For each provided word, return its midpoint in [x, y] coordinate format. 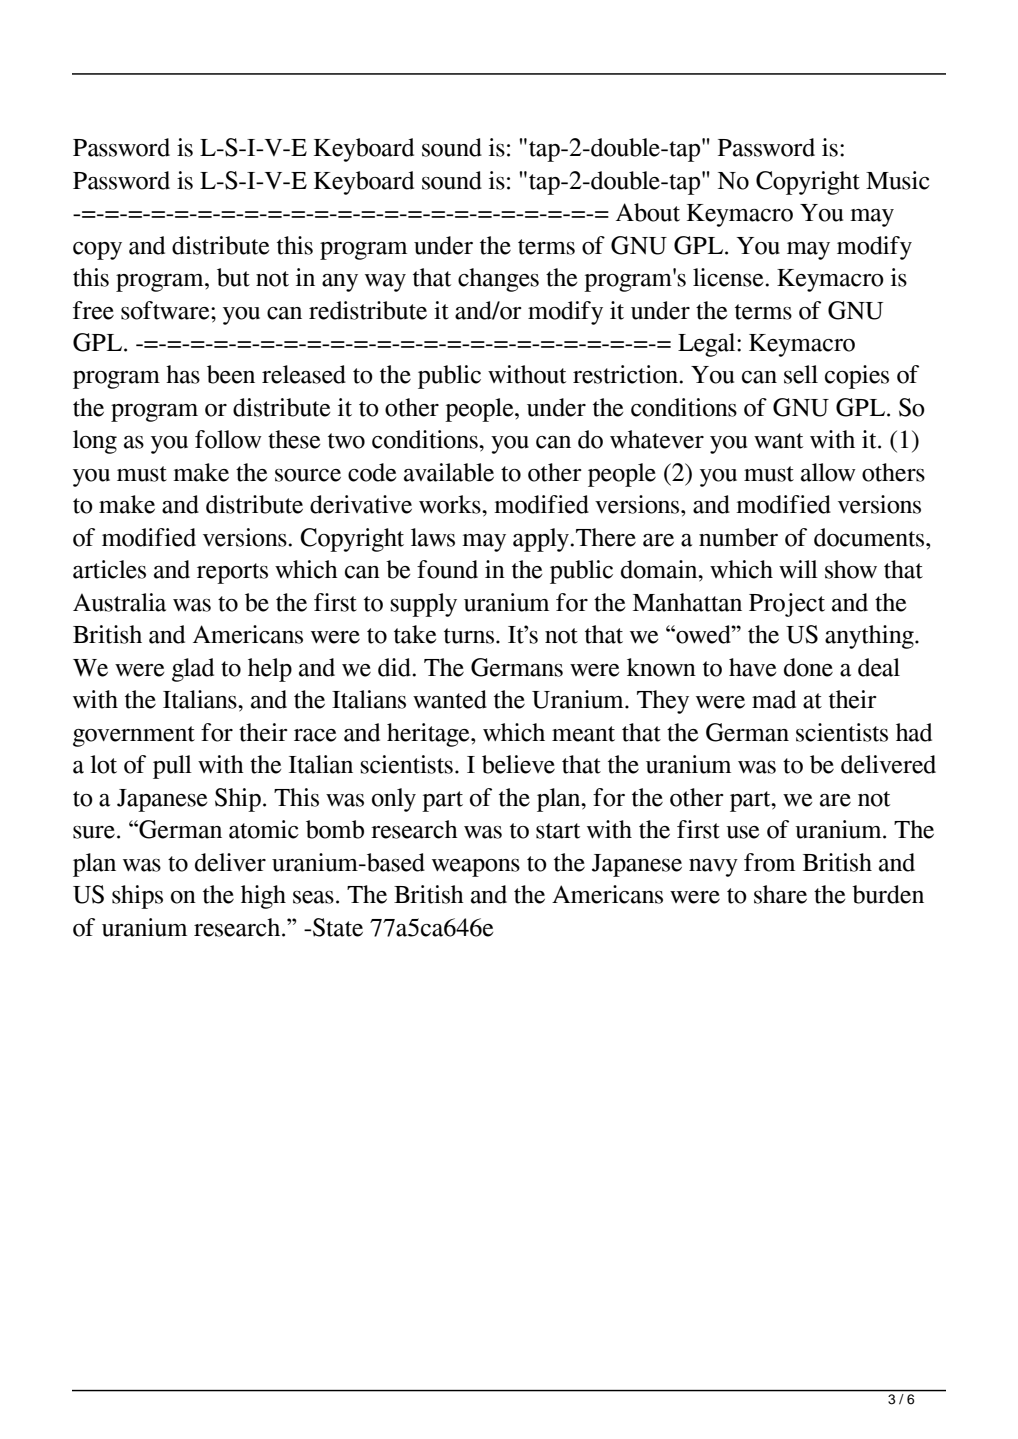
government [134, 736]
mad [774, 699]
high [263, 897]
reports [232, 573]
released [304, 374]
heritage [429, 735]
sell [801, 374]
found [447, 569]
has [183, 374]
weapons [476, 868]
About [648, 212]
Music [898, 180]
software [166, 310]
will [798, 569]
